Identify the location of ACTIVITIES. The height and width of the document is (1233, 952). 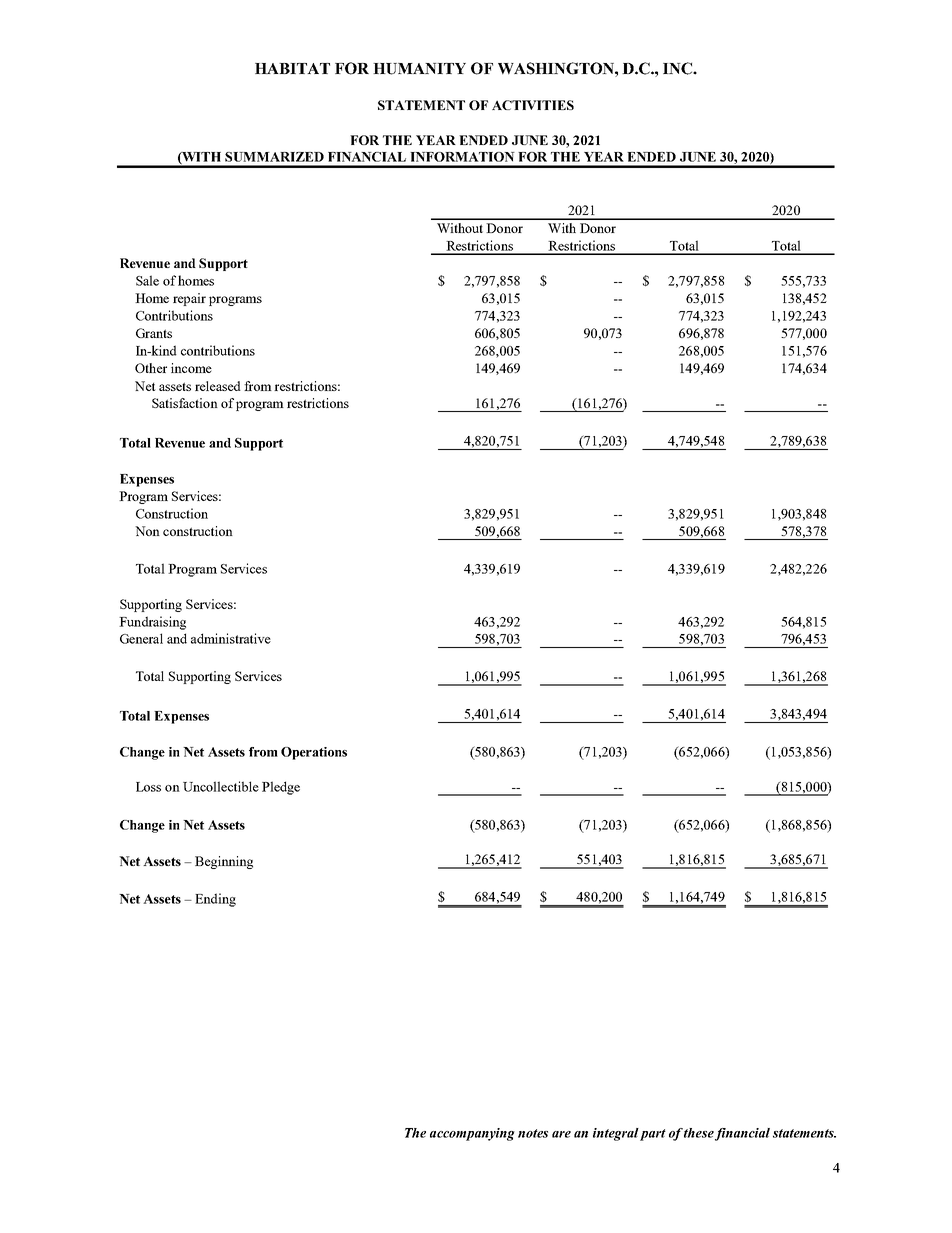
(533, 105).
